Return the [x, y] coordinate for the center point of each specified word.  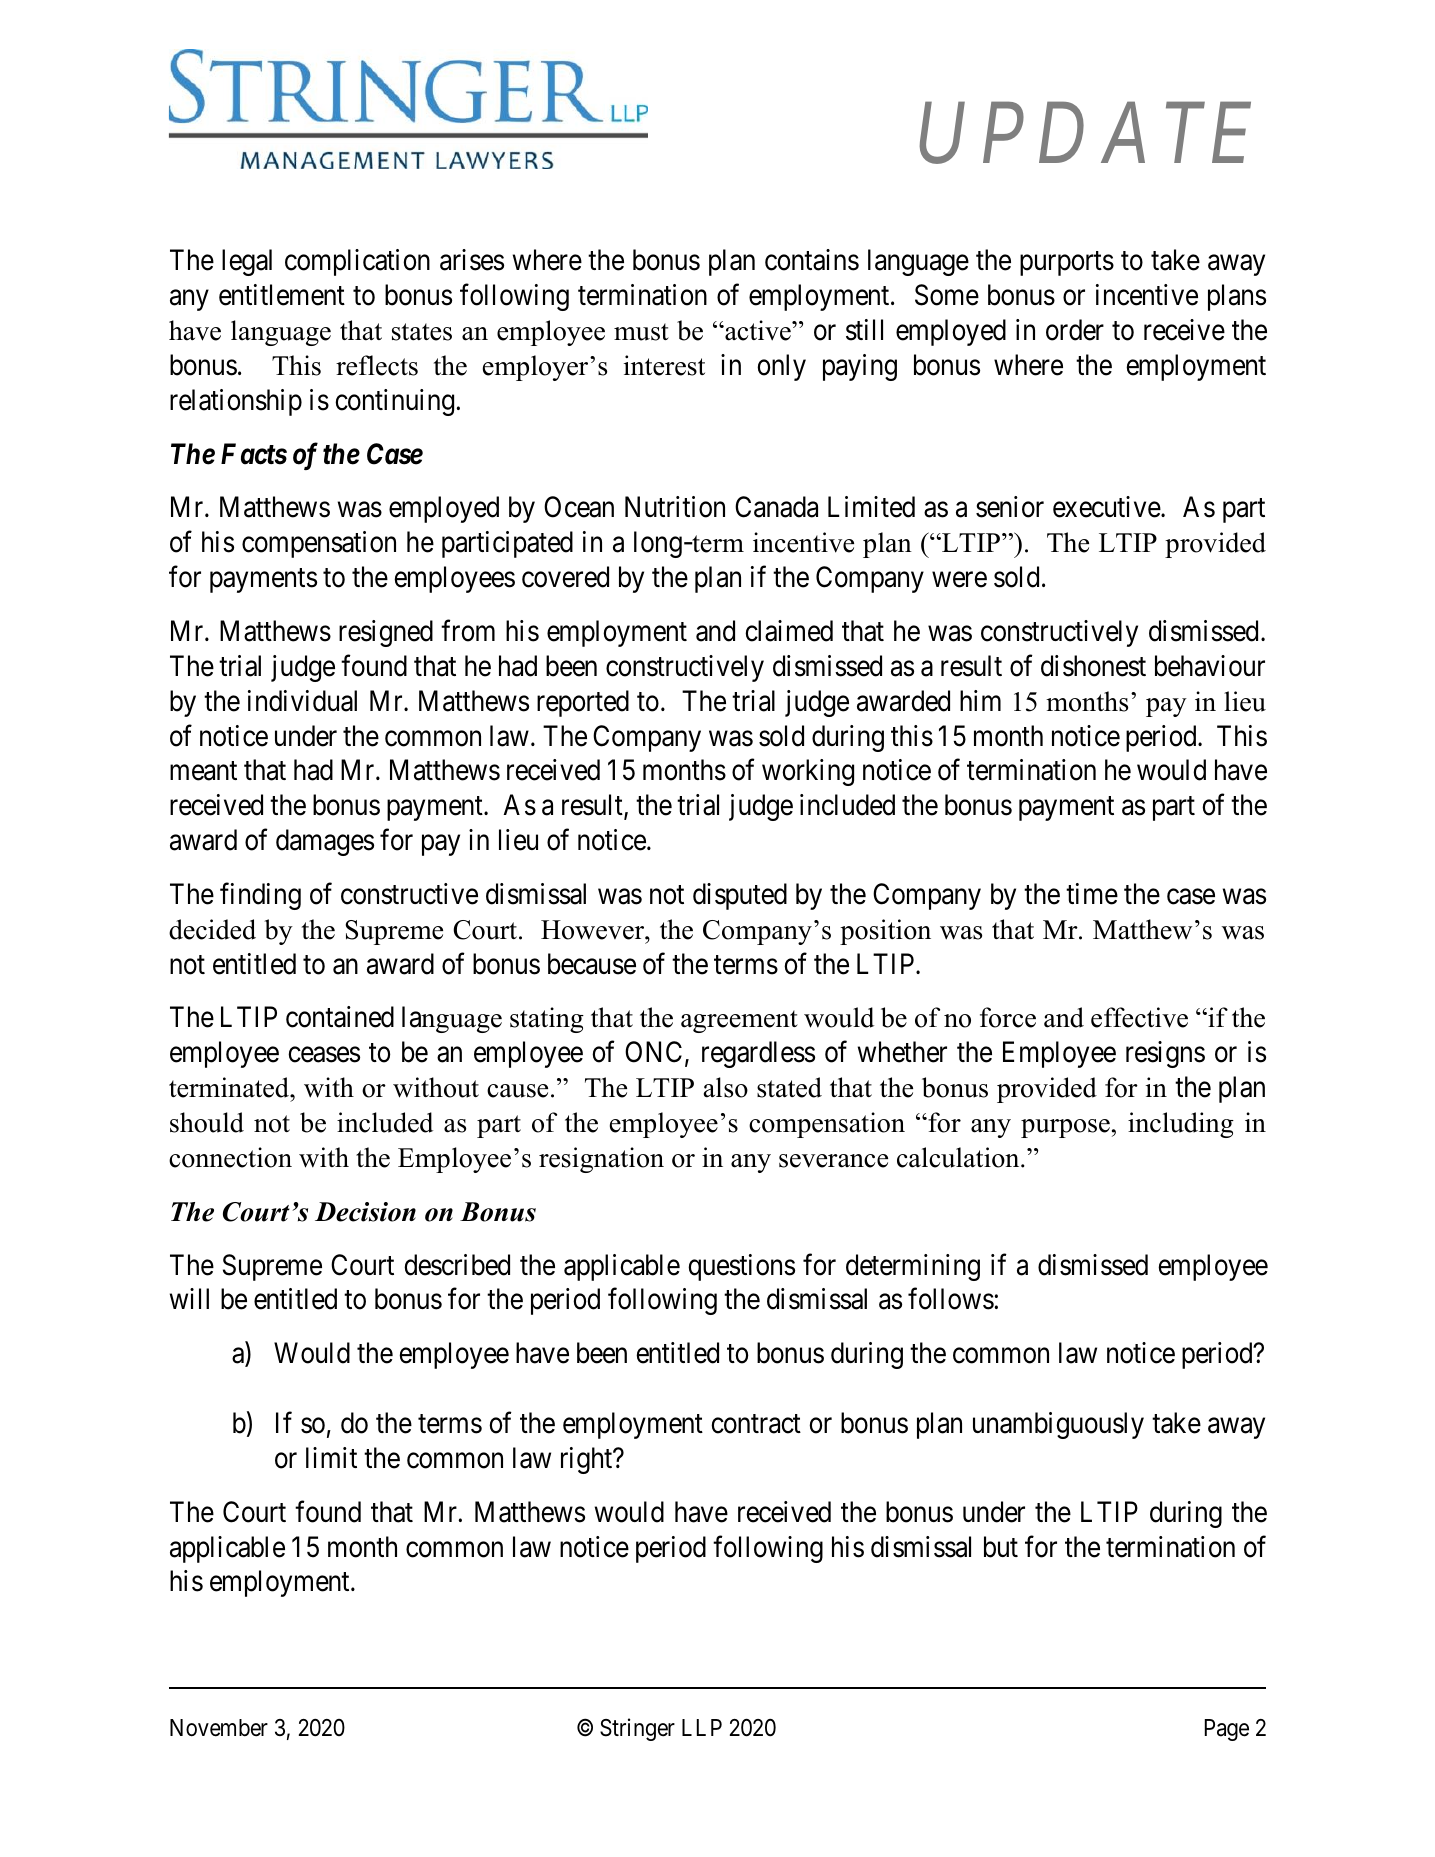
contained [340, 1017]
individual [302, 701]
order [1075, 330]
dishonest [1093, 666]
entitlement [282, 295]
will [189, 1298]
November [219, 1728]
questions [741, 1267]
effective [1139, 1017]
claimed [789, 631]
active [758, 330]
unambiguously [1058, 1425]
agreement [739, 1021]
